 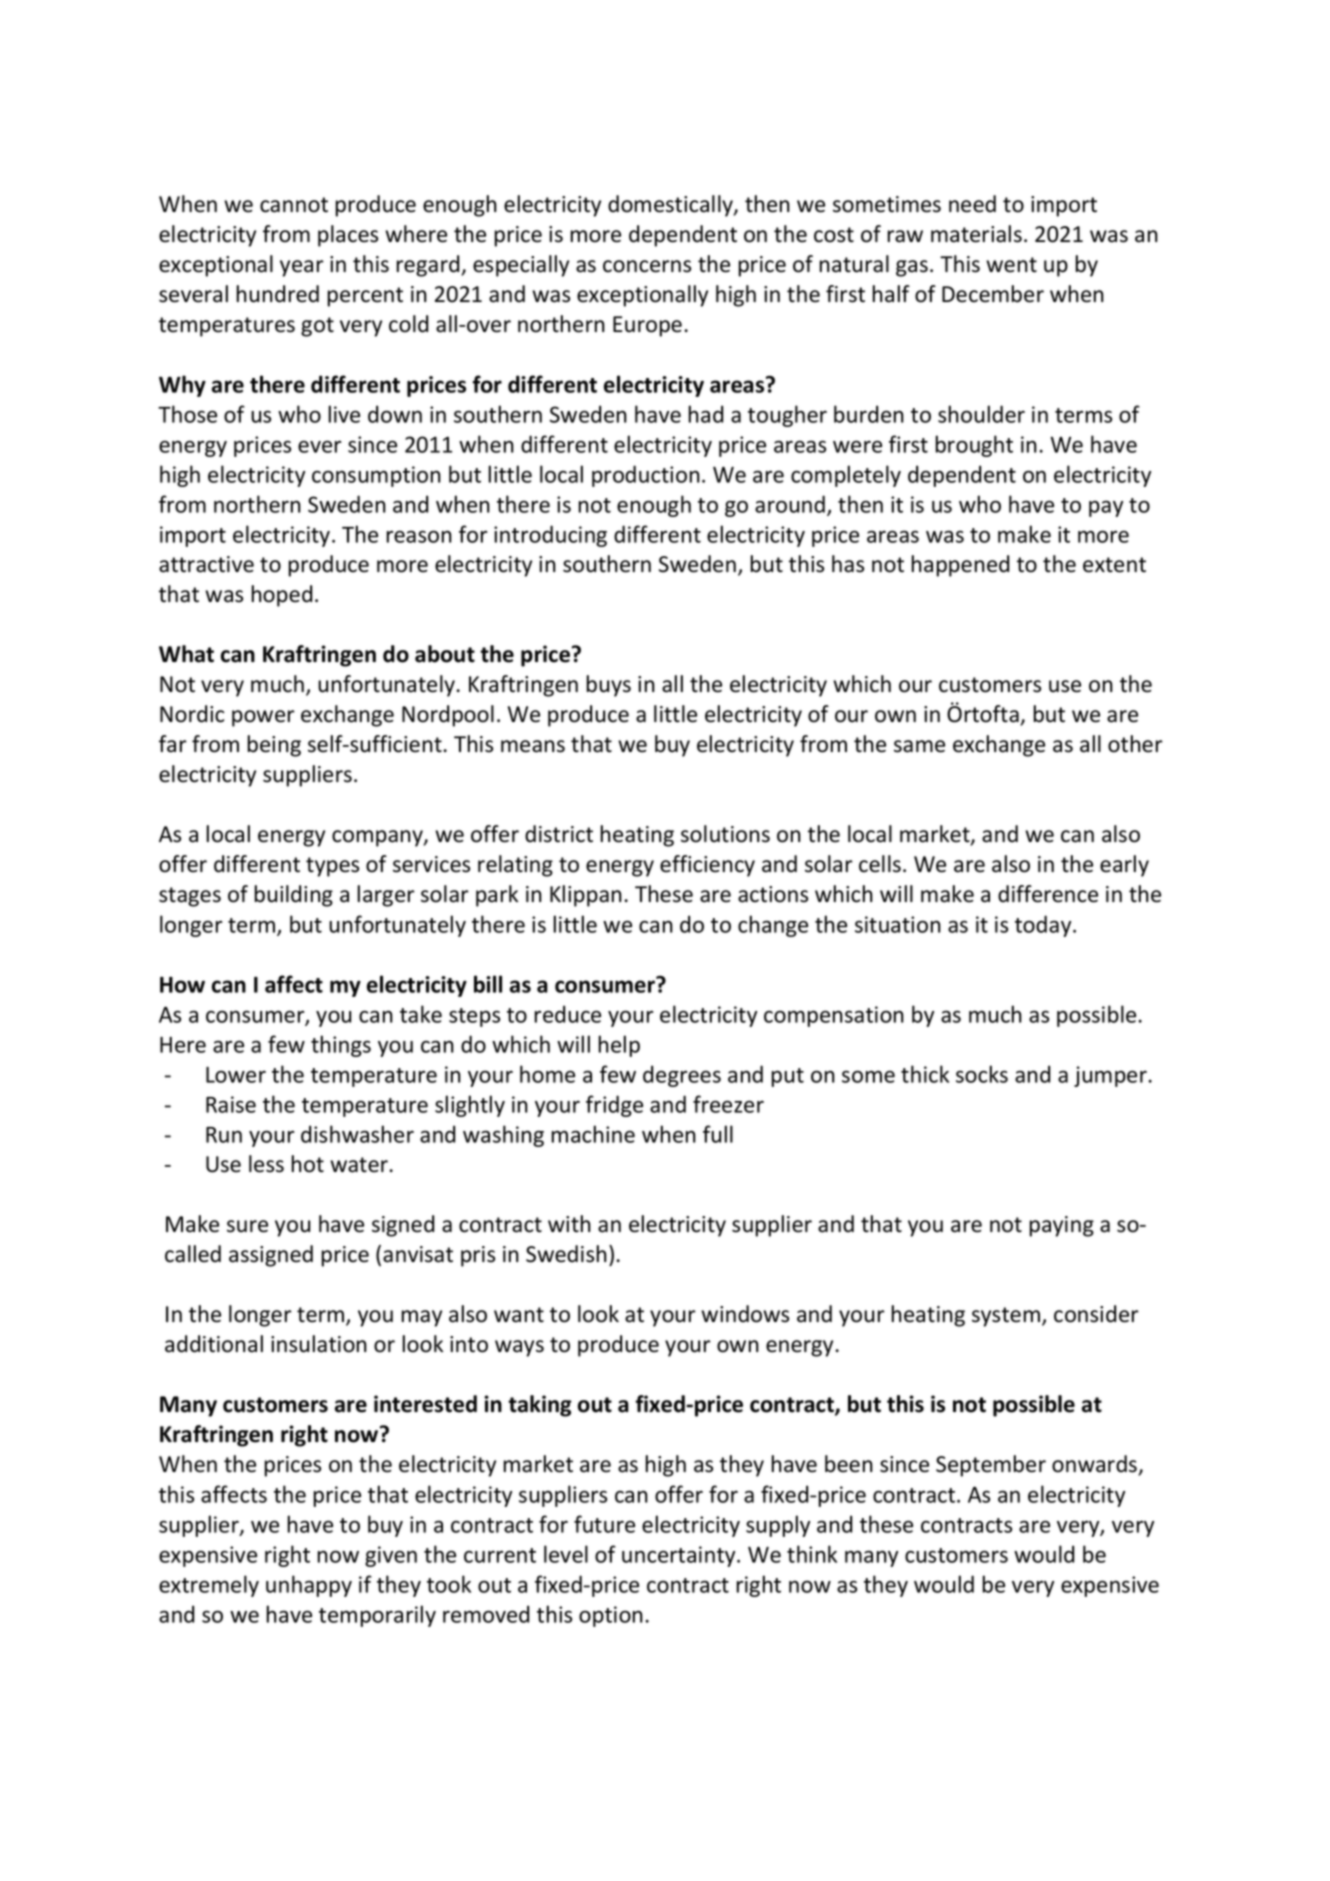 I want to click on help, so click(x=619, y=1046).
